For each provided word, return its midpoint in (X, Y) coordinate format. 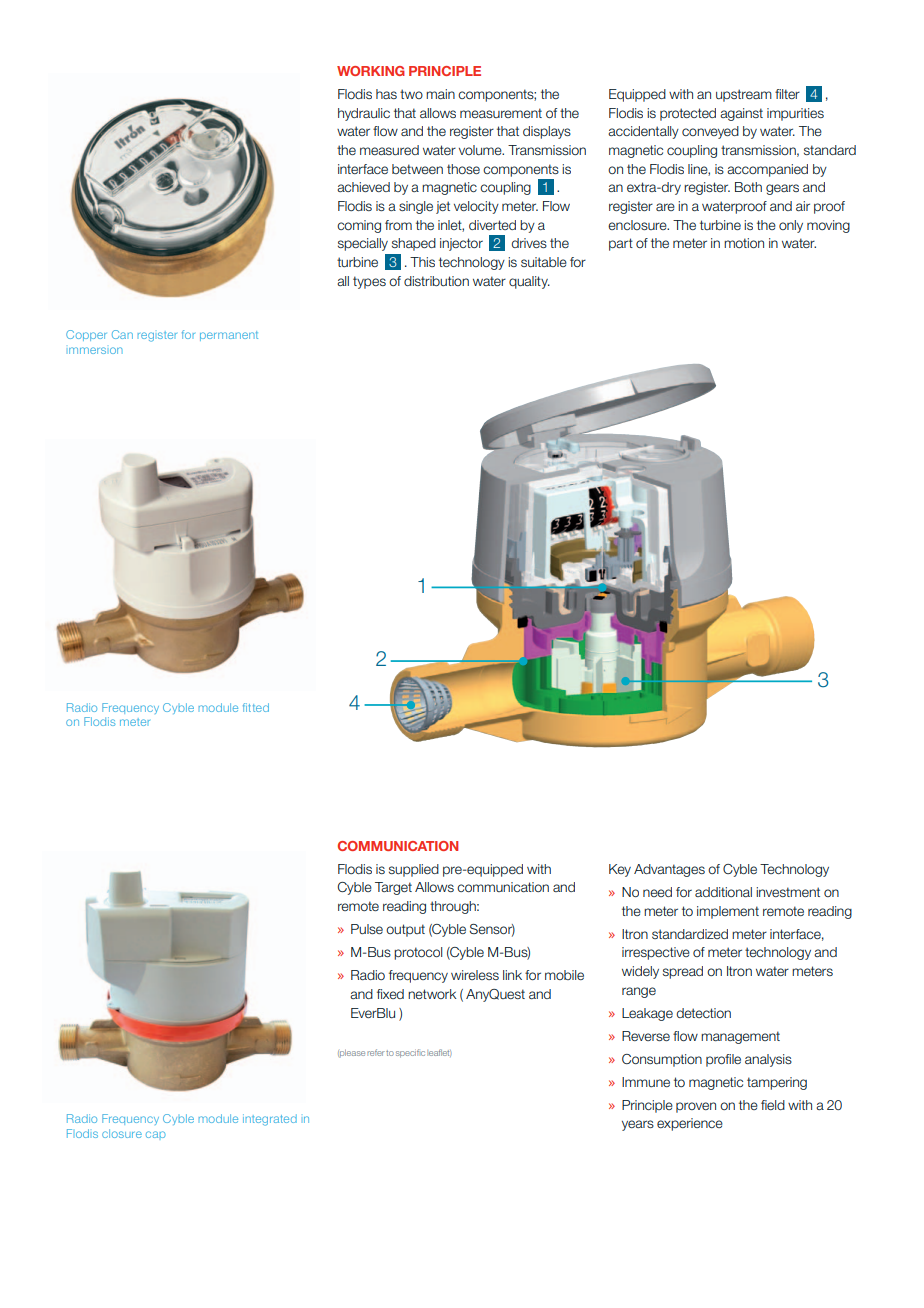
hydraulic (364, 114)
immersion (96, 350)
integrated (270, 1120)
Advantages (669, 870)
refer (376, 1052)
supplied (414, 870)
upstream (744, 95)
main (440, 94)
